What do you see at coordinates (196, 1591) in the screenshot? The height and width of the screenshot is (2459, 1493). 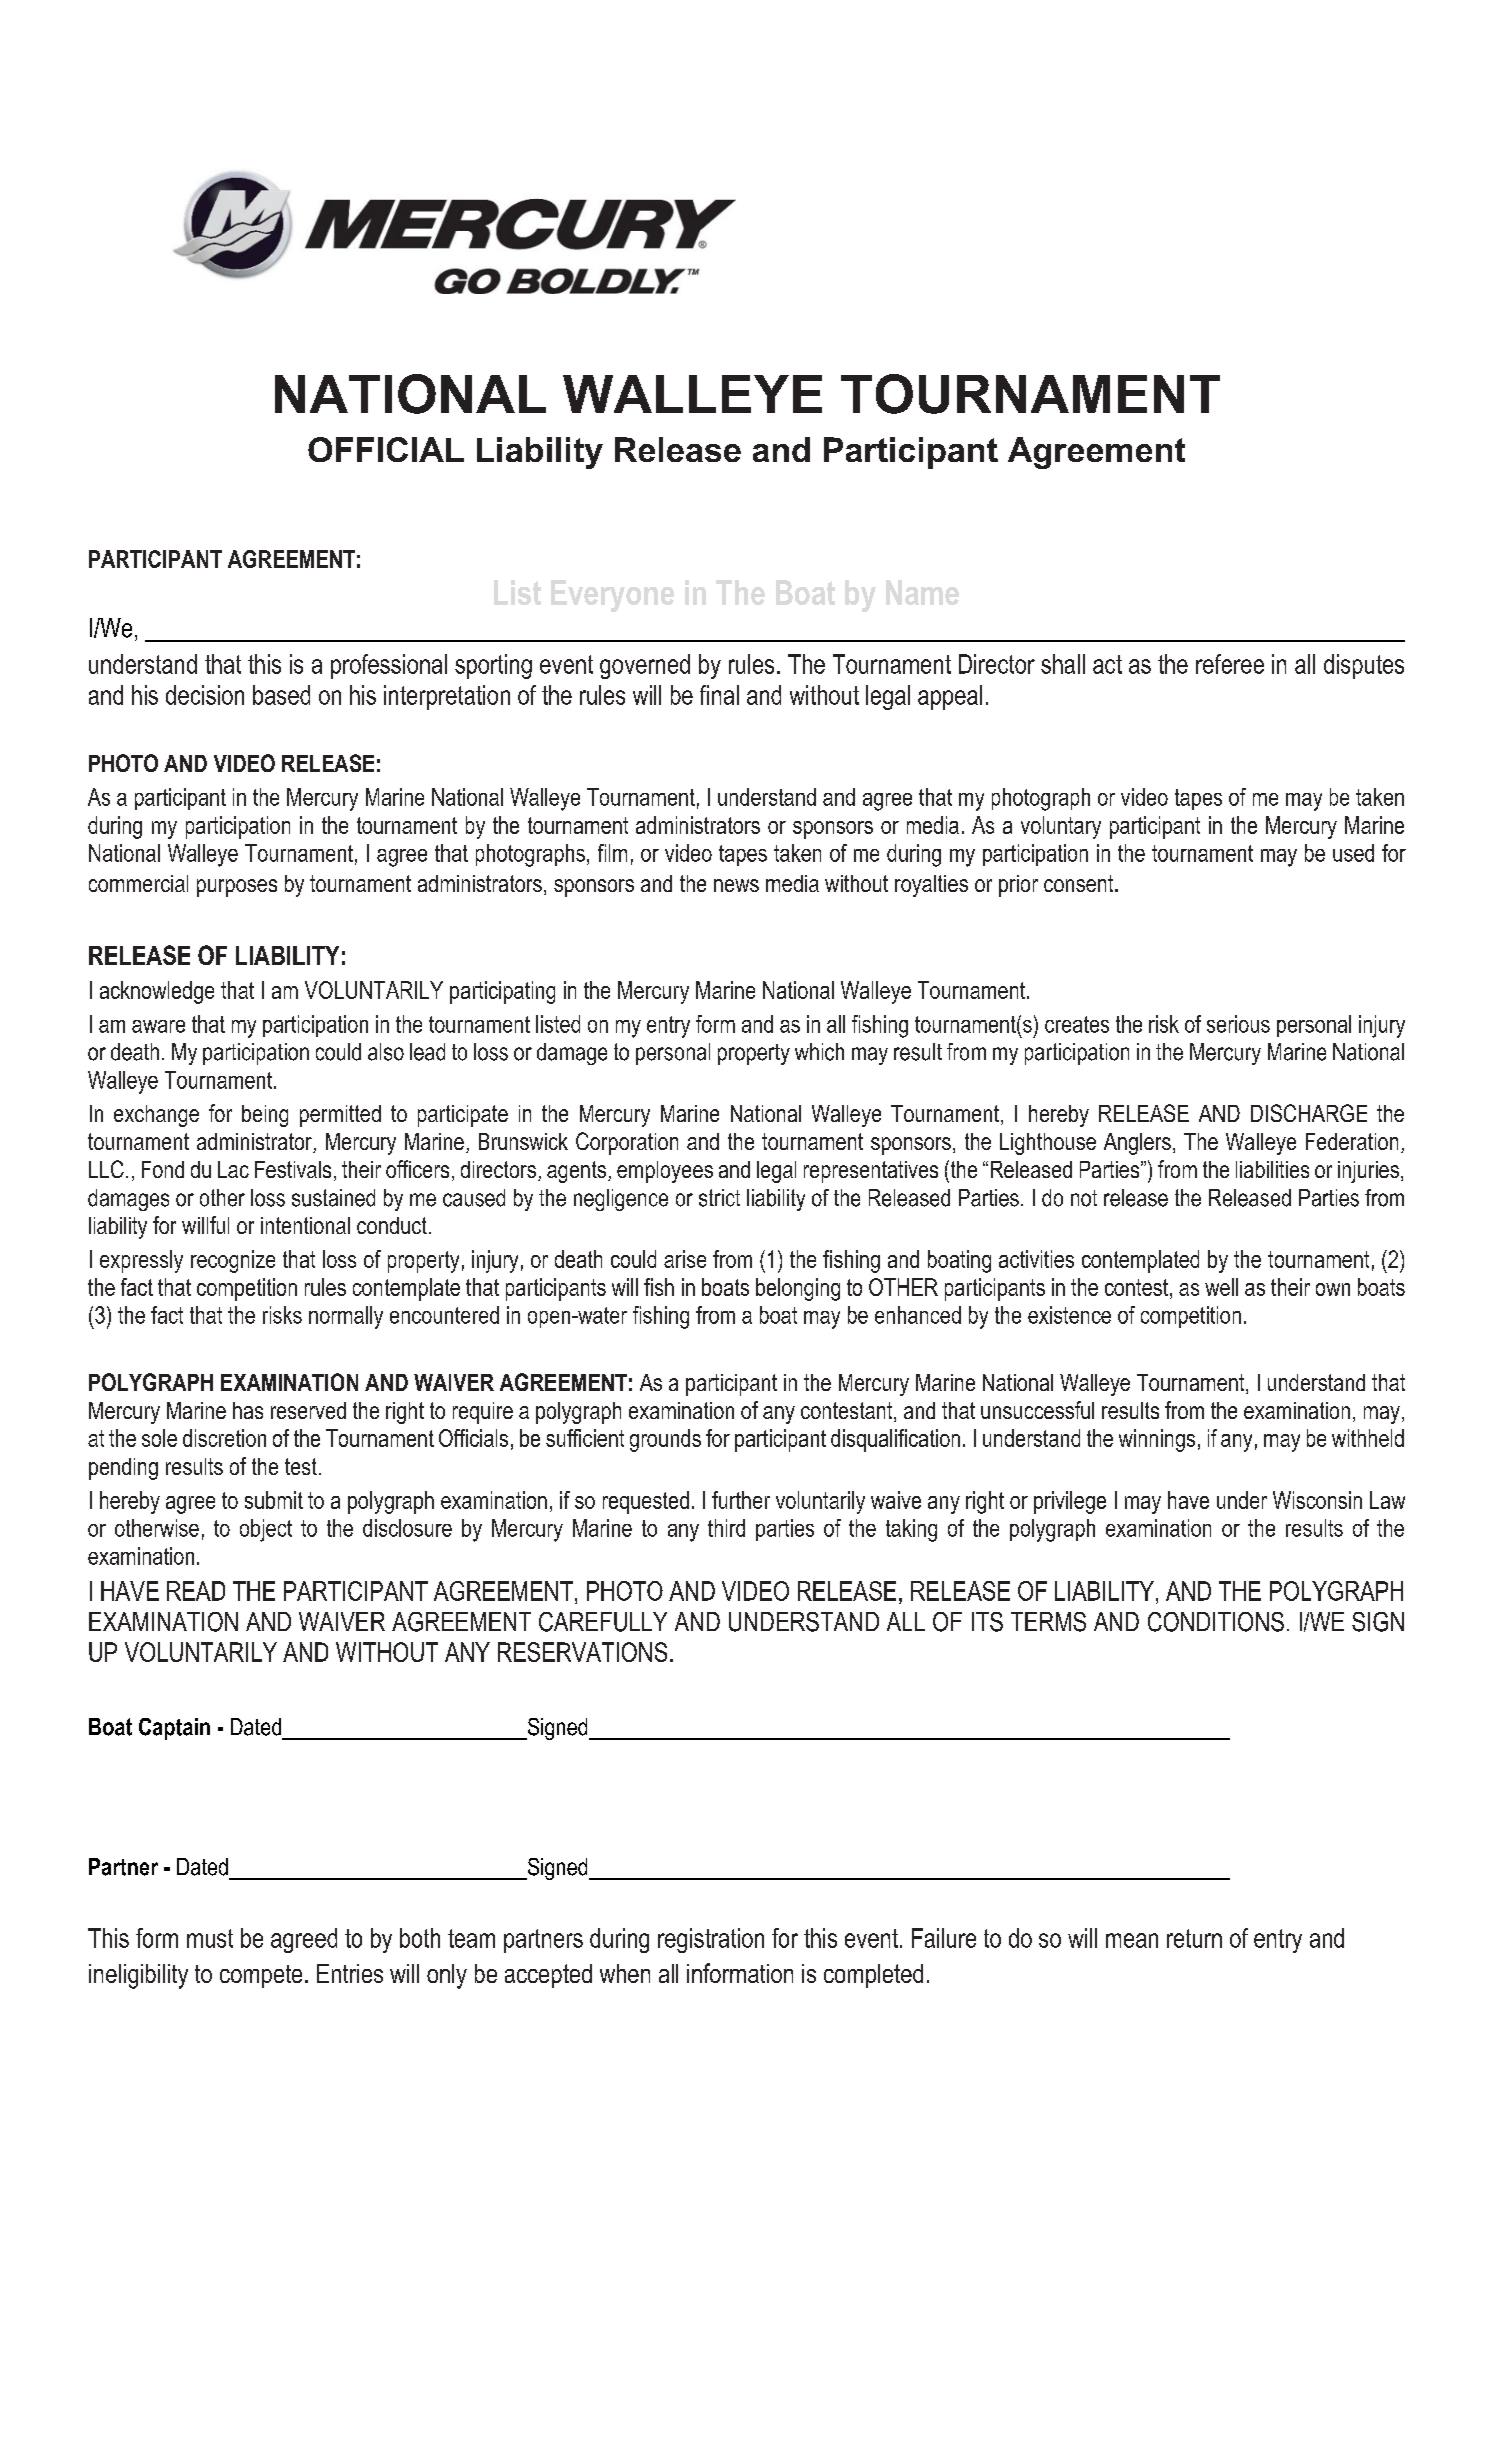 I see `READ` at bounding box center [196, 1591].
